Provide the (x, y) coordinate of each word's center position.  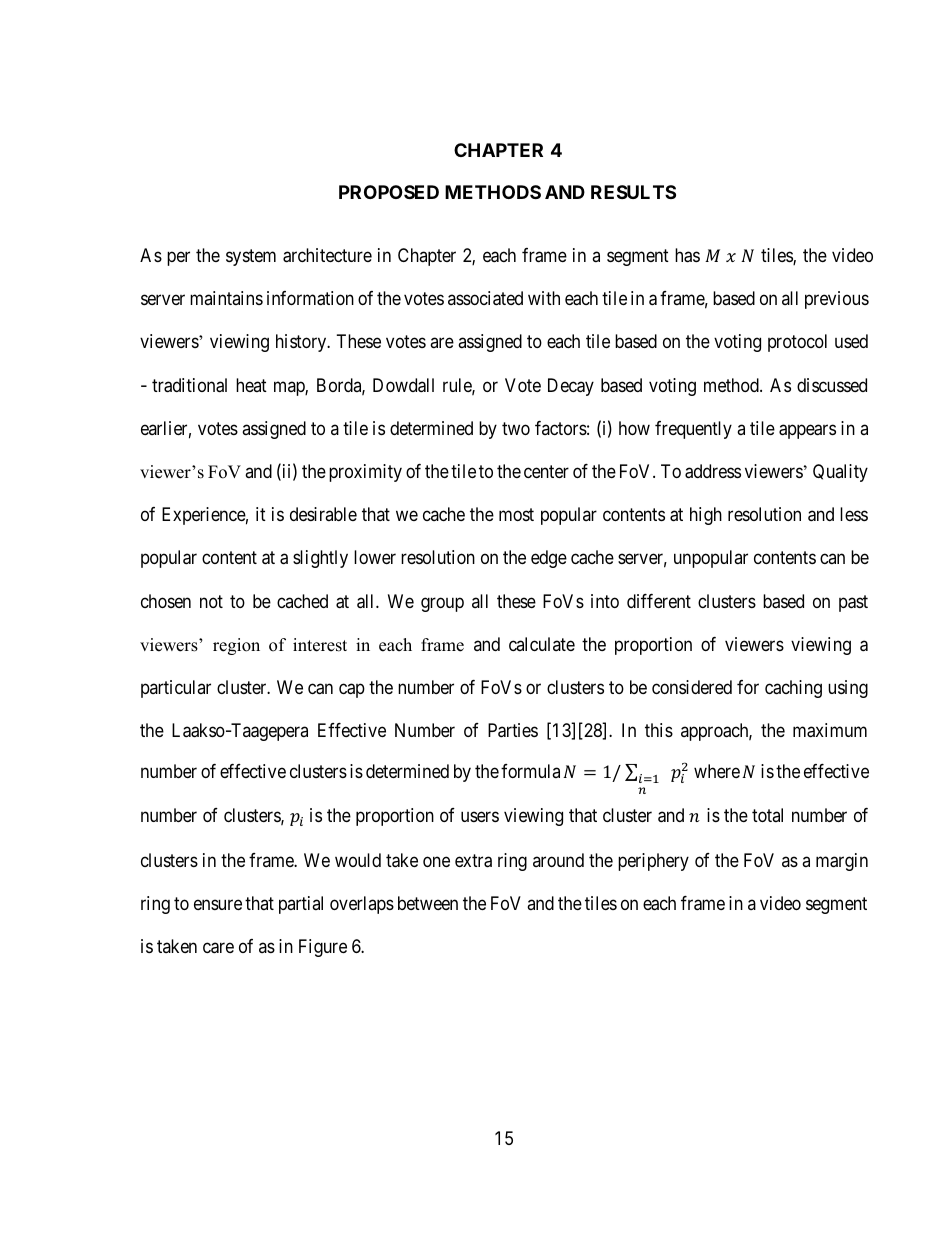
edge (549, 559)
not (211, 601)
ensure (218, 904)
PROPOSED (389, 192)
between (428, 903)
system (251, 257)
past (853, 603)
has (687, 255)
